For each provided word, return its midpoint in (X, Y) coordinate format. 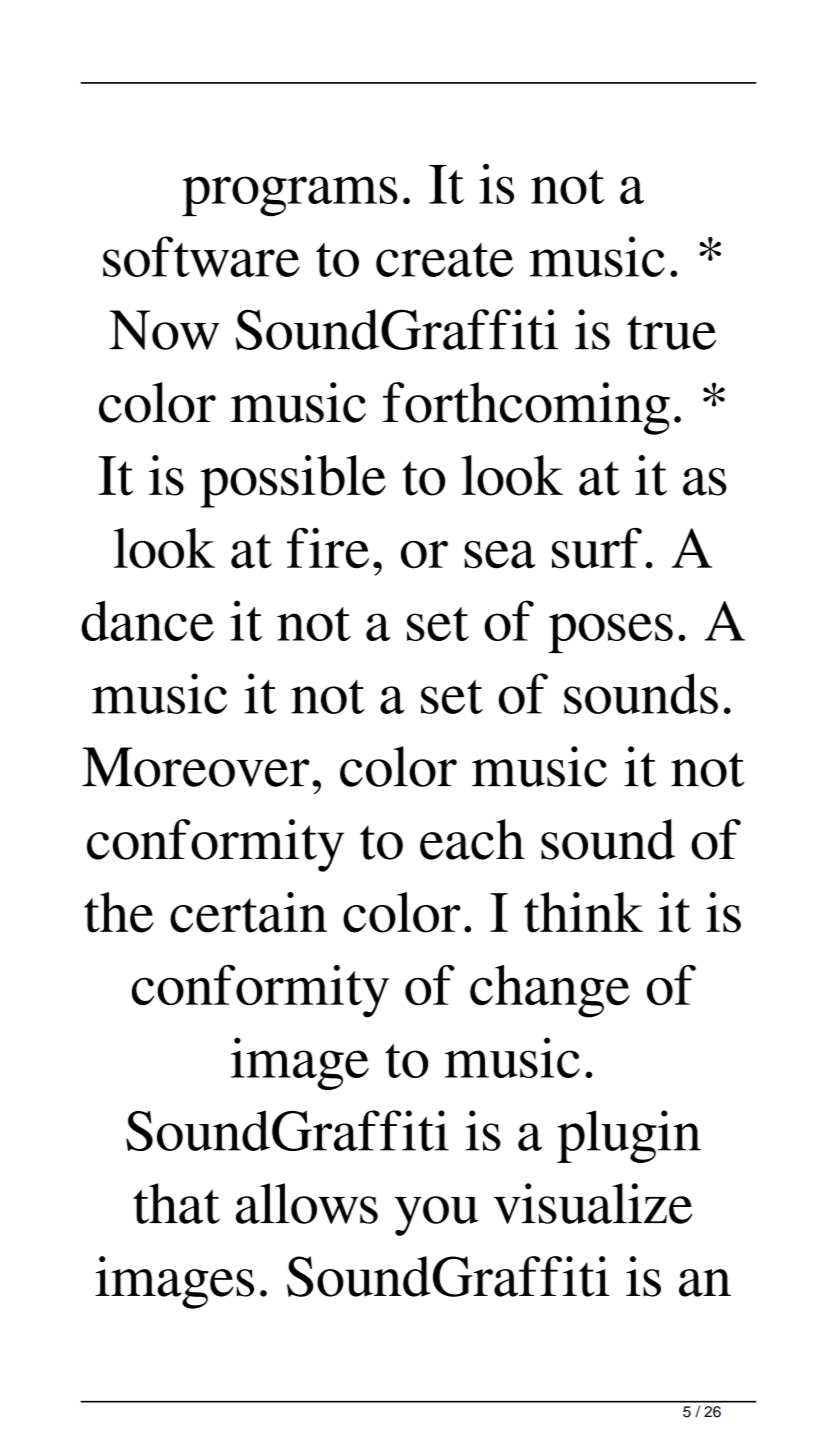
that (176, 1203)
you (436, 1216)
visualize (593, 1203)
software (201, 256)
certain (248, 912)
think (583, 912)
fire (328, 548)
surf (597, 548)
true (671, 332)
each (472, 839)
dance (147, 620)
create (445, 260)
